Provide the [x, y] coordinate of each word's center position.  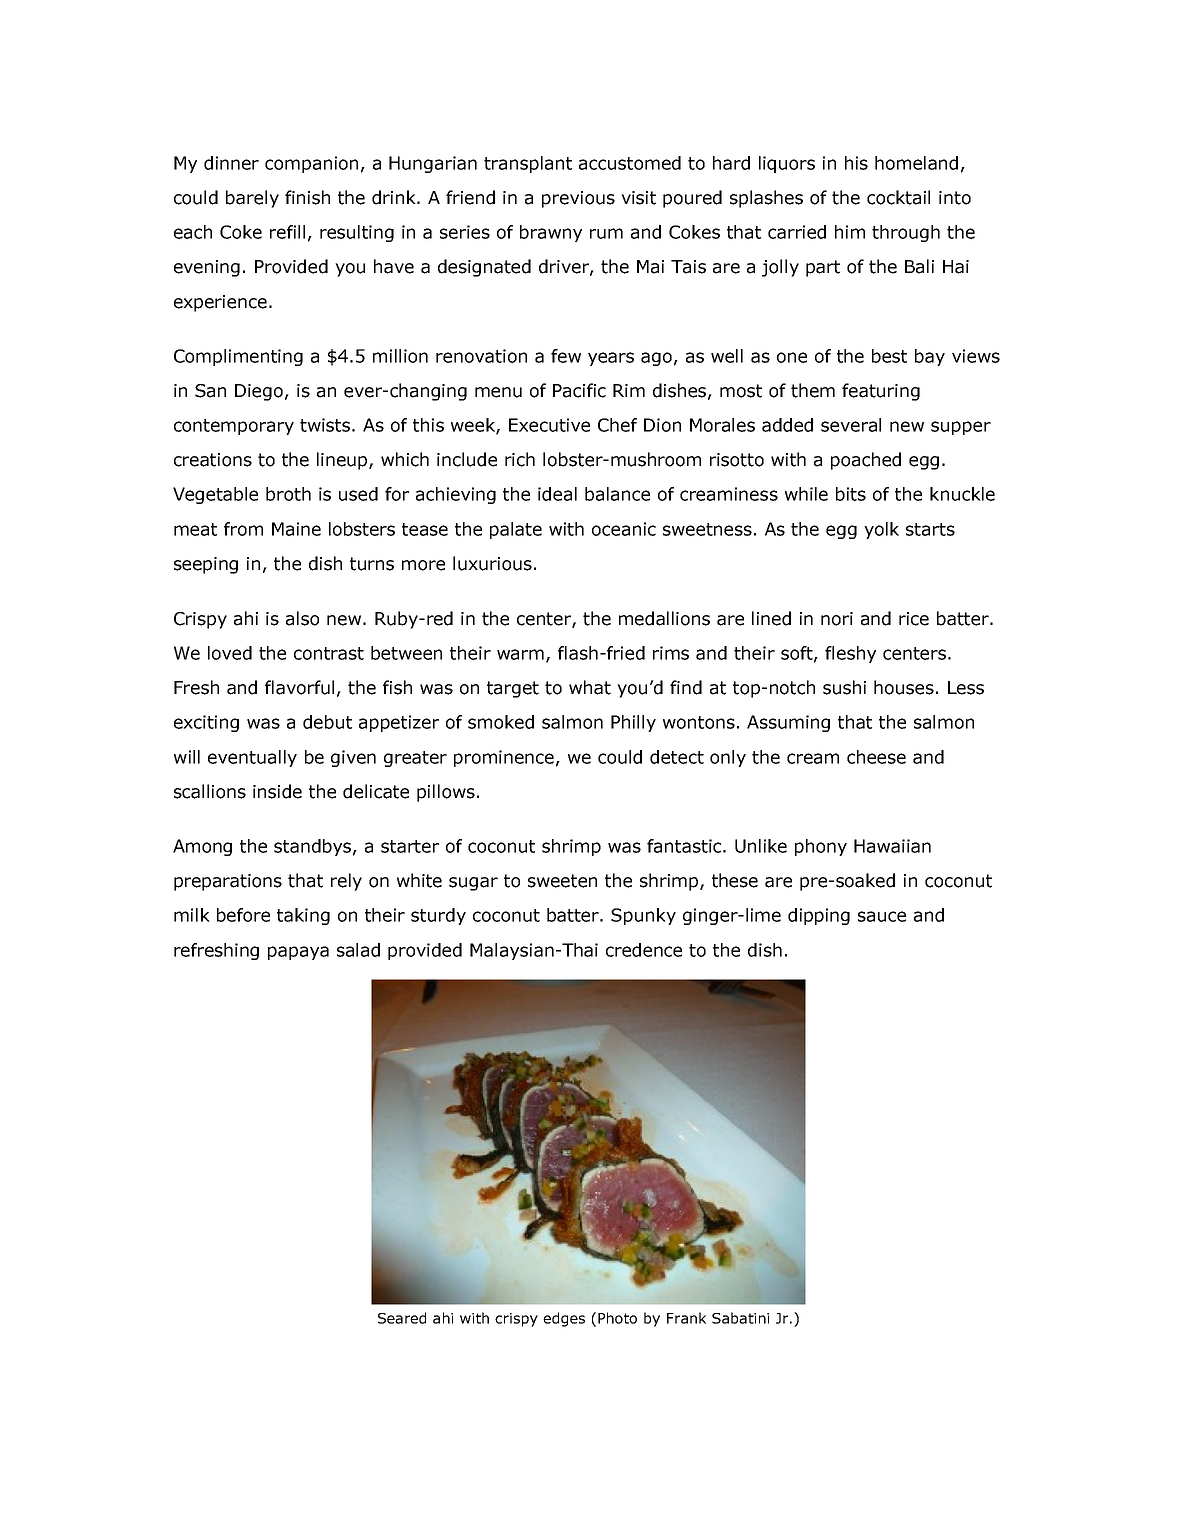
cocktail [898, 197]
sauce [882, 916]
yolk [881, 530]
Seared [402, 1318]
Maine [296, 529]
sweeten [562, 881]
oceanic [624, 529]
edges [564, 1319]
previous [578, 199]
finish [307, 197]
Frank [686, 1318]
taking [303, 916]
